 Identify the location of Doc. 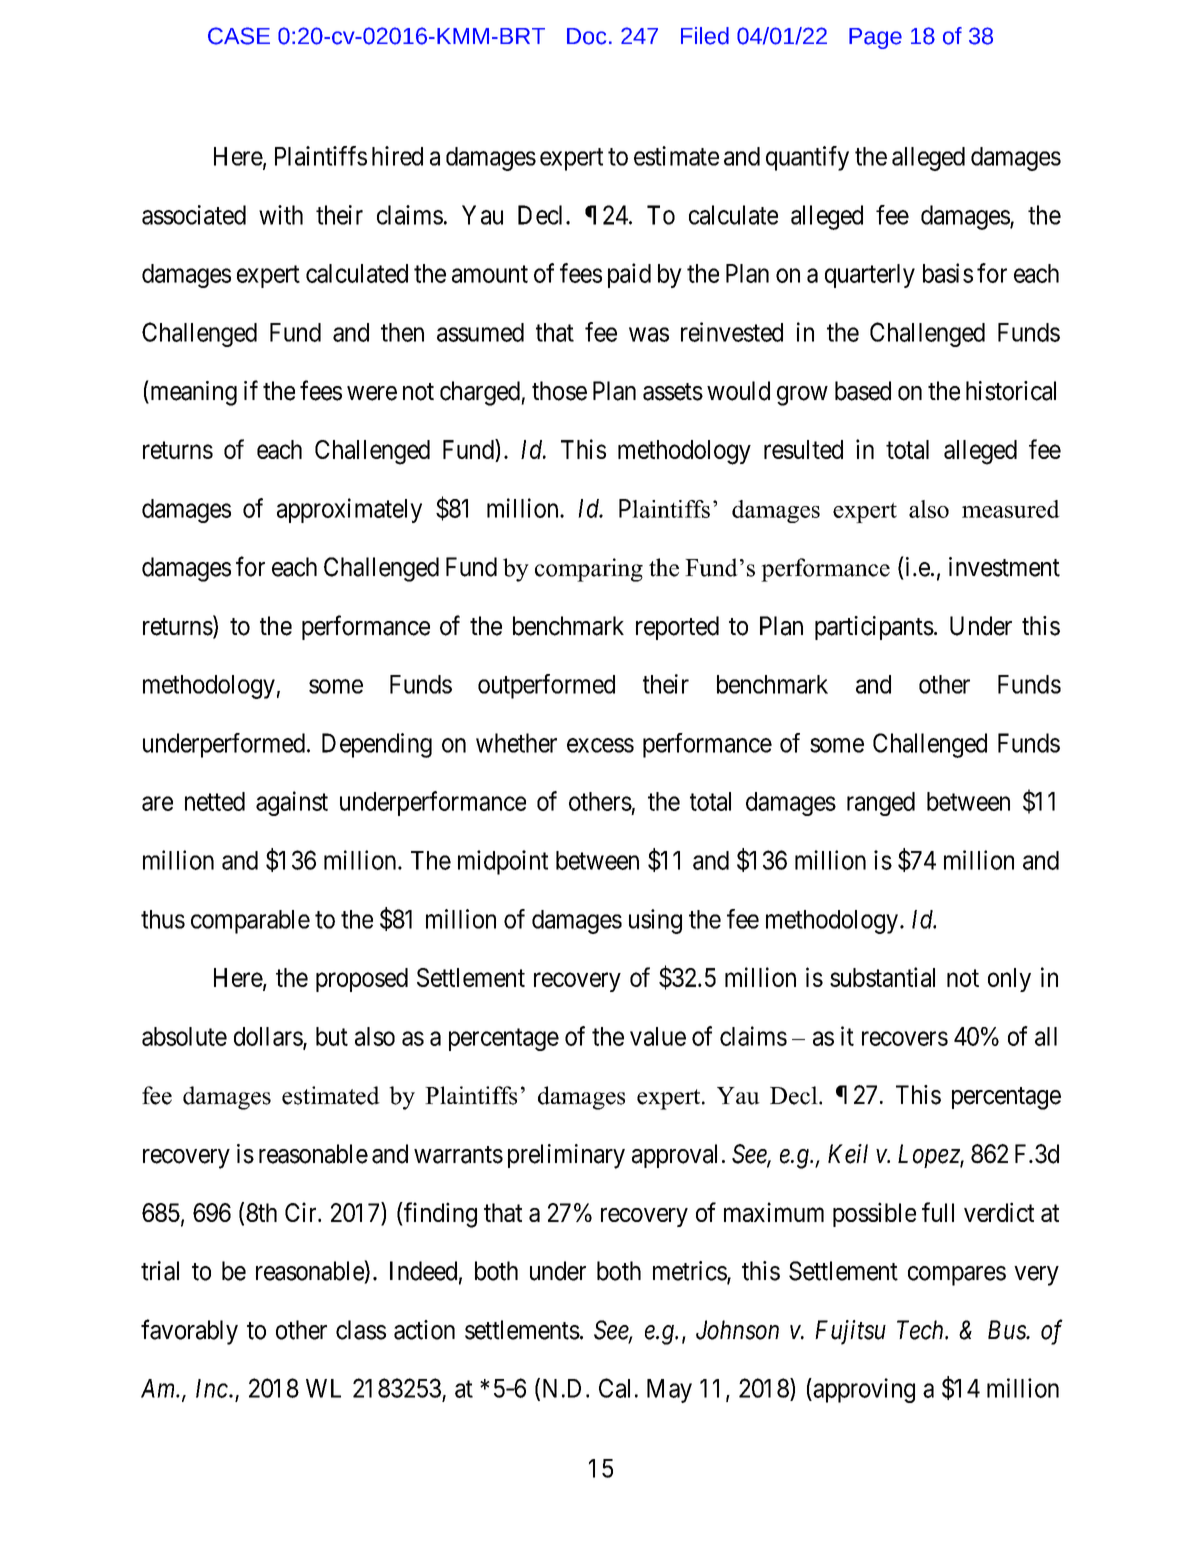
(586, 36).
